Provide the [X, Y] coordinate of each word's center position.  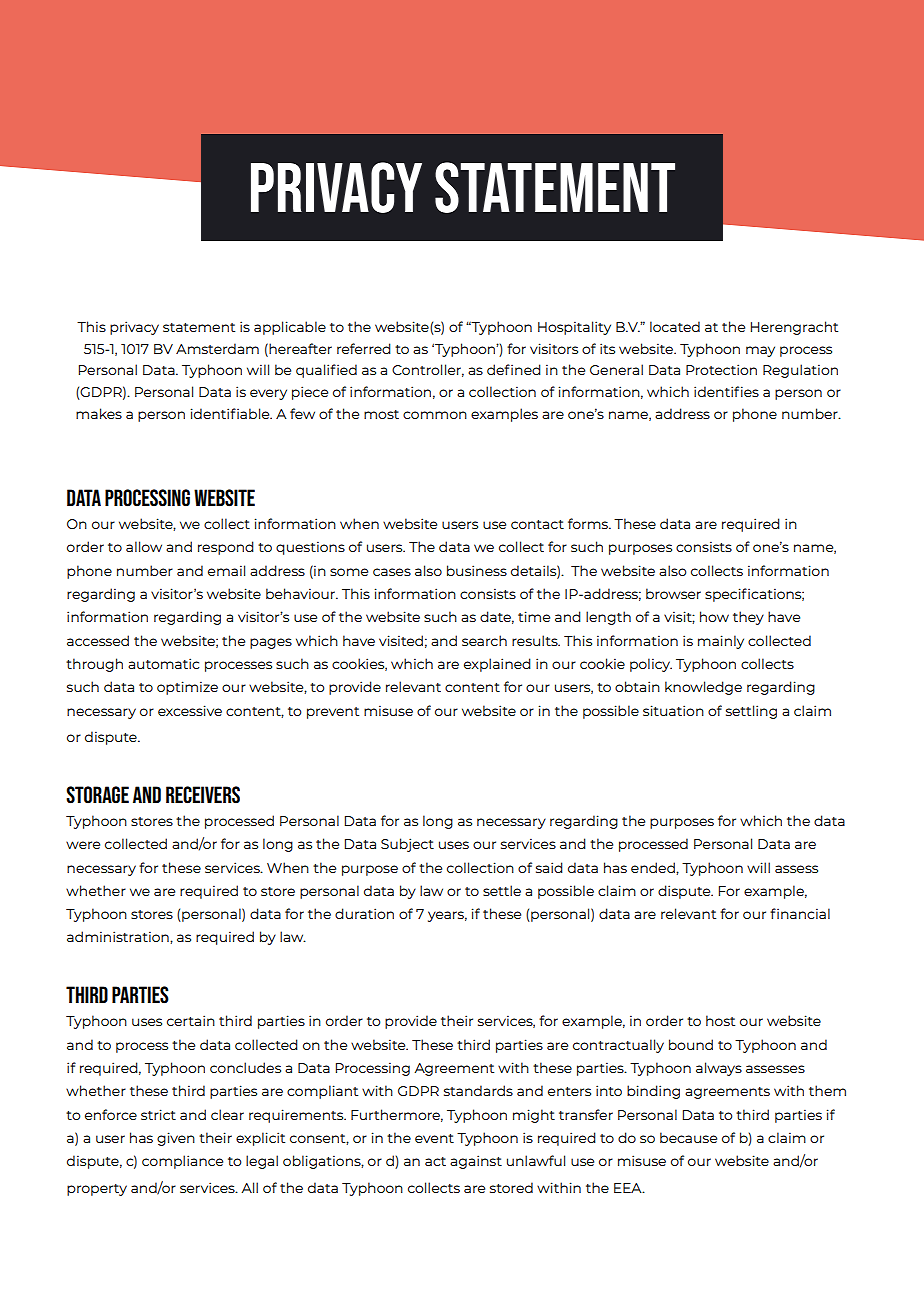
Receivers [203, 795]
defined [514, 369]
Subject [407, 845]
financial [800, 913]
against [476, 1162]
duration [364, 913]
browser [673, 593]
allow [144, 546]
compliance [182, 1162]
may [760, 351]
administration [119, 937]
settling [751, 712]
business [477, 570]
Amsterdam [217, 348]
